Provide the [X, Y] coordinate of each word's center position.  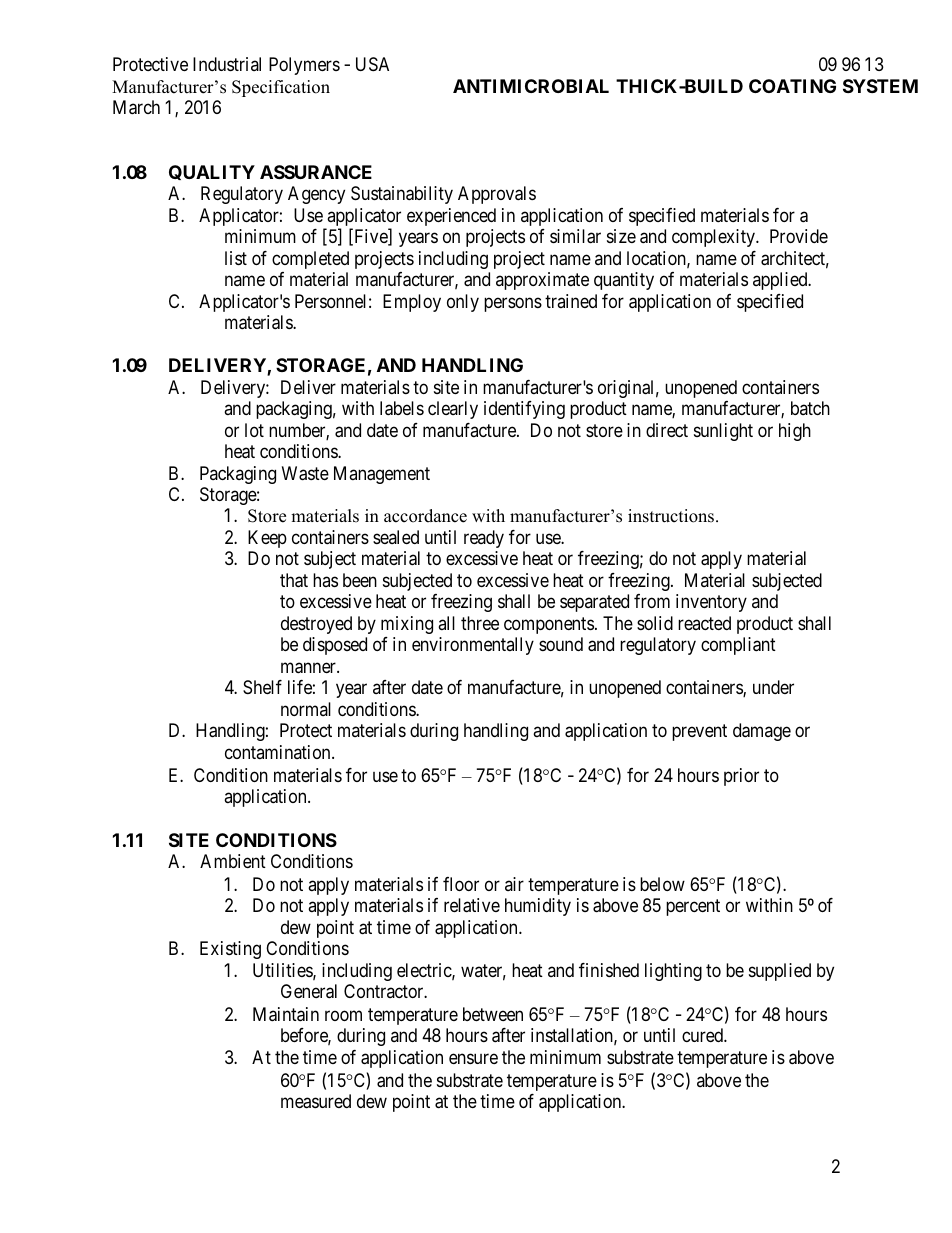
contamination [279, 752]
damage [762, 732]
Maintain [286, 1014]
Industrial [227, 64]
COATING [792, 86]
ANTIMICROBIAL [531, 86]
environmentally [473, 646]
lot [254, 430]
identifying [524, 410]
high [795, 432]
